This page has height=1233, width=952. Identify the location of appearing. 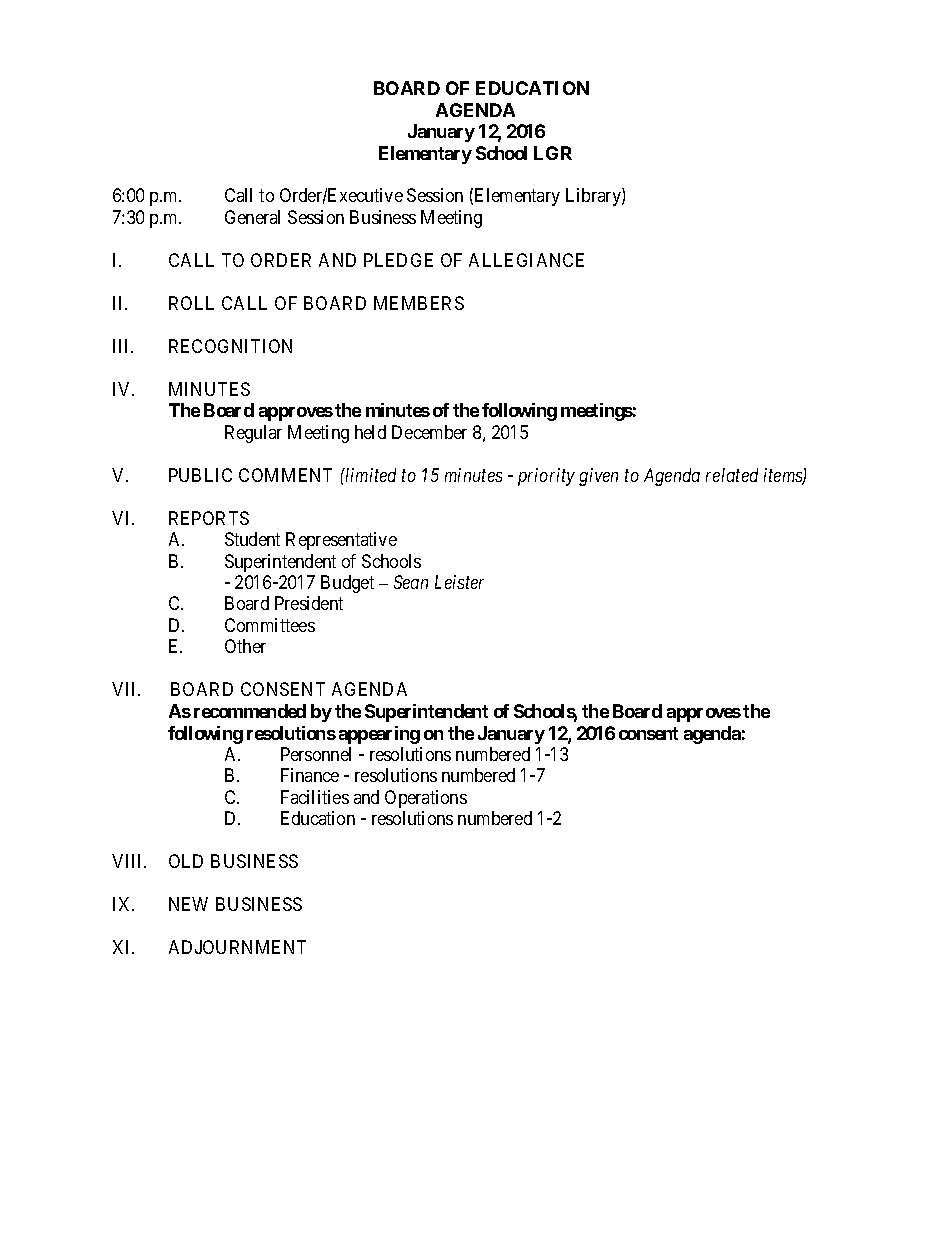
(379, 735).
